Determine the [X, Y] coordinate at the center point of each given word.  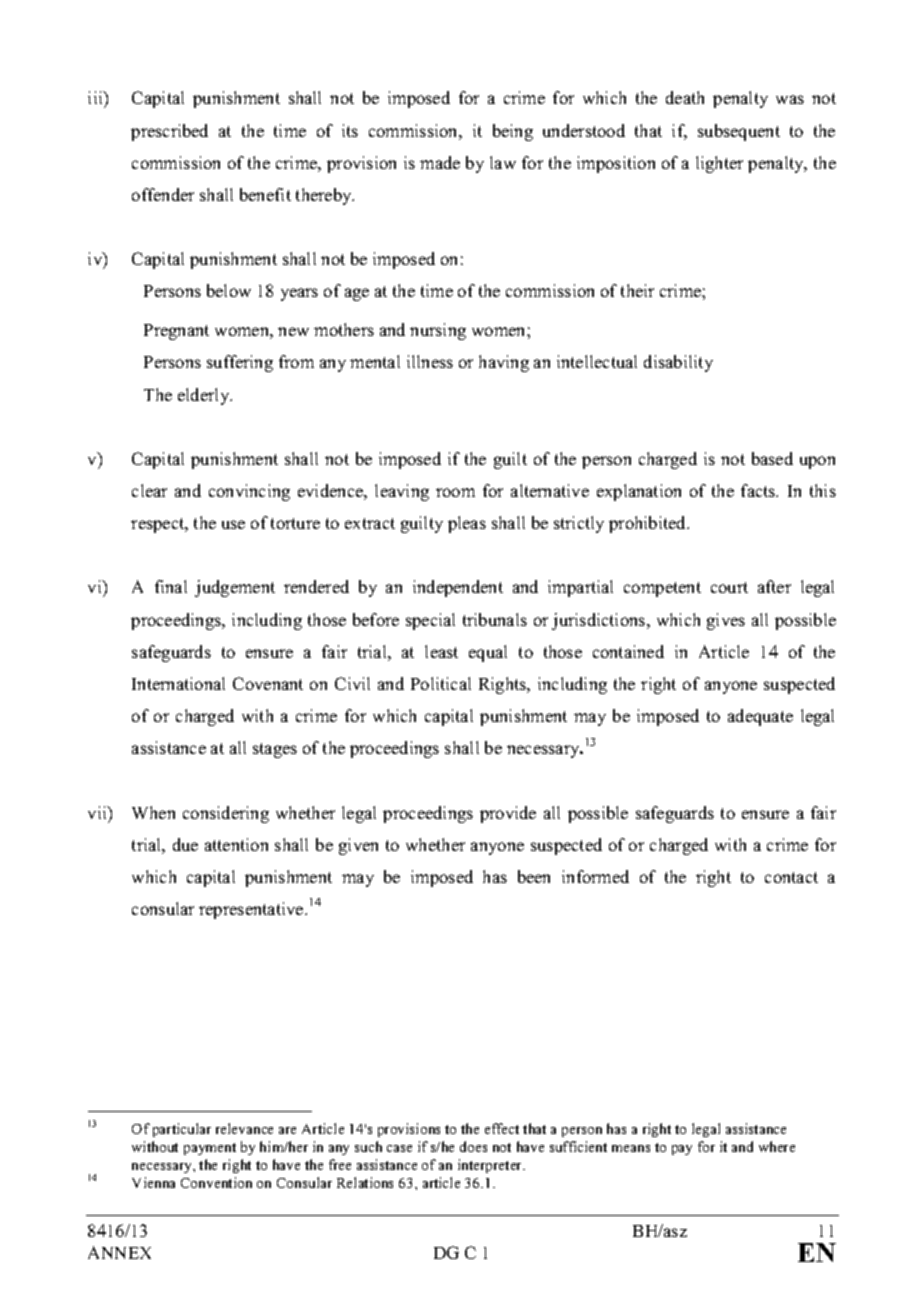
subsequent [739, 132]
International [178, 683]
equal [488, 653]
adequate [760, 717]
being [513, 132]
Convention [216, 1182]
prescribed [169, 132]
